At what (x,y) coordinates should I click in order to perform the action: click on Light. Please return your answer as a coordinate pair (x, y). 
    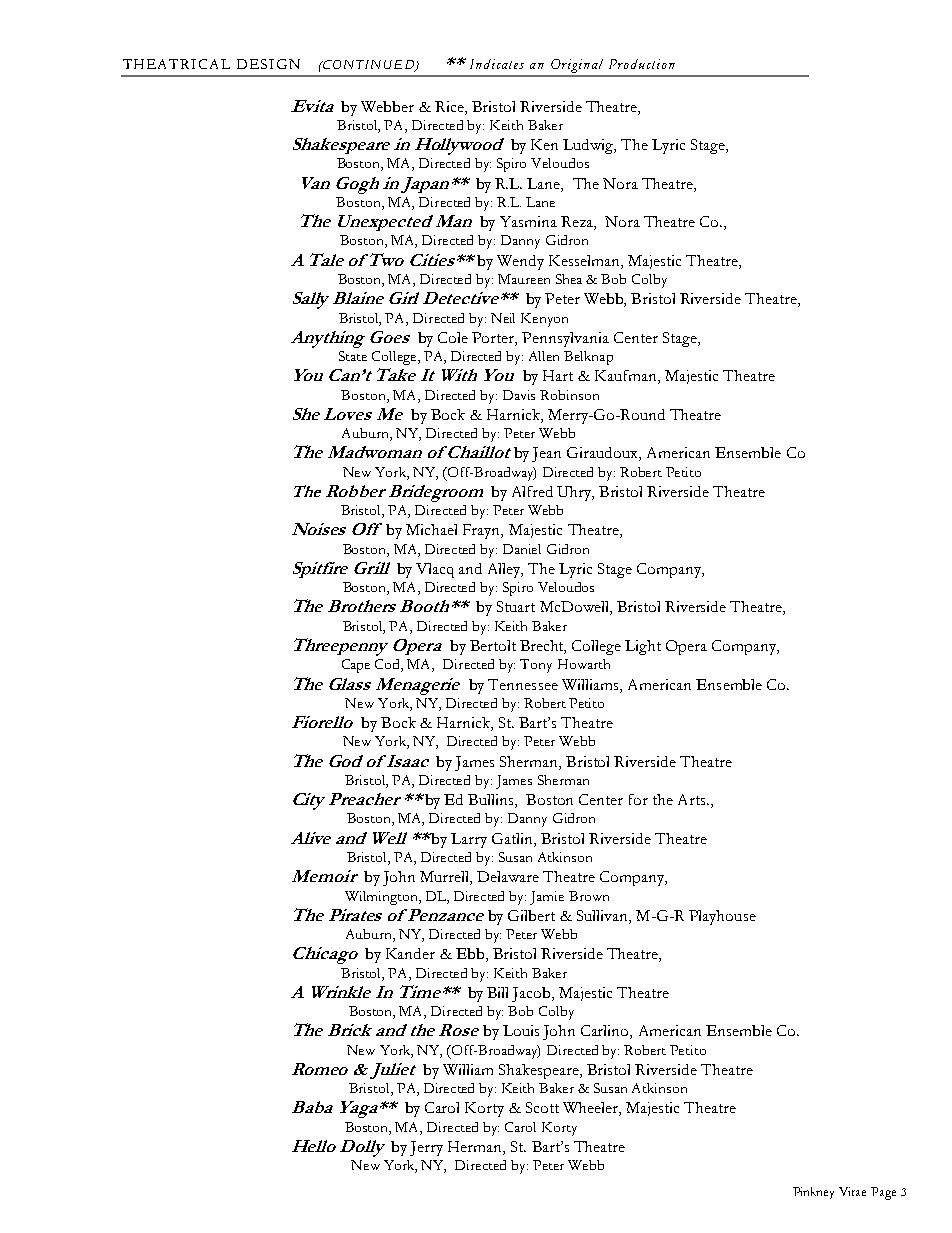
    Looking at the image, I should click on (643, 647).
